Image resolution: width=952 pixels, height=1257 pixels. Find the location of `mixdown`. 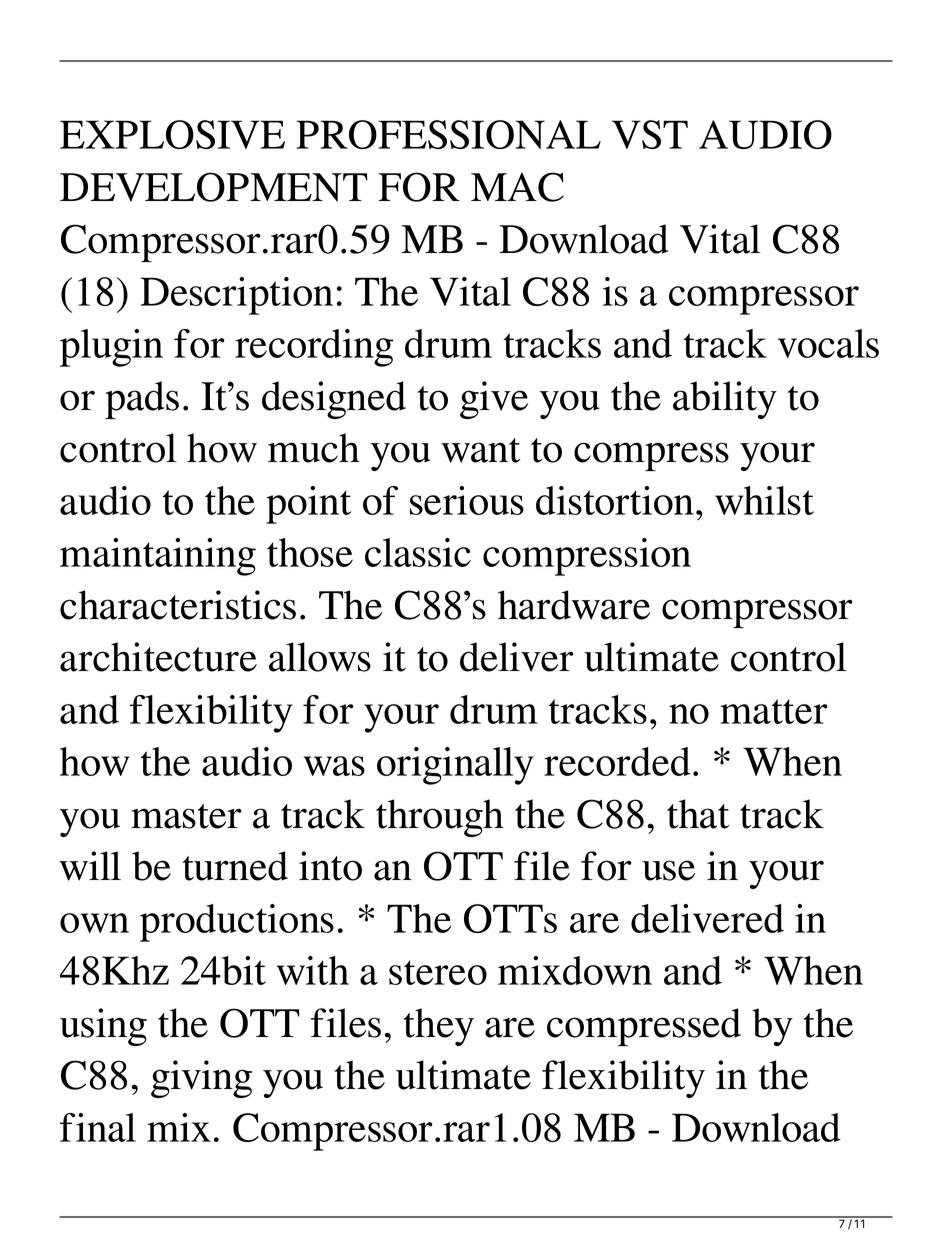

mixdown is located at coordinates (575, 970).
